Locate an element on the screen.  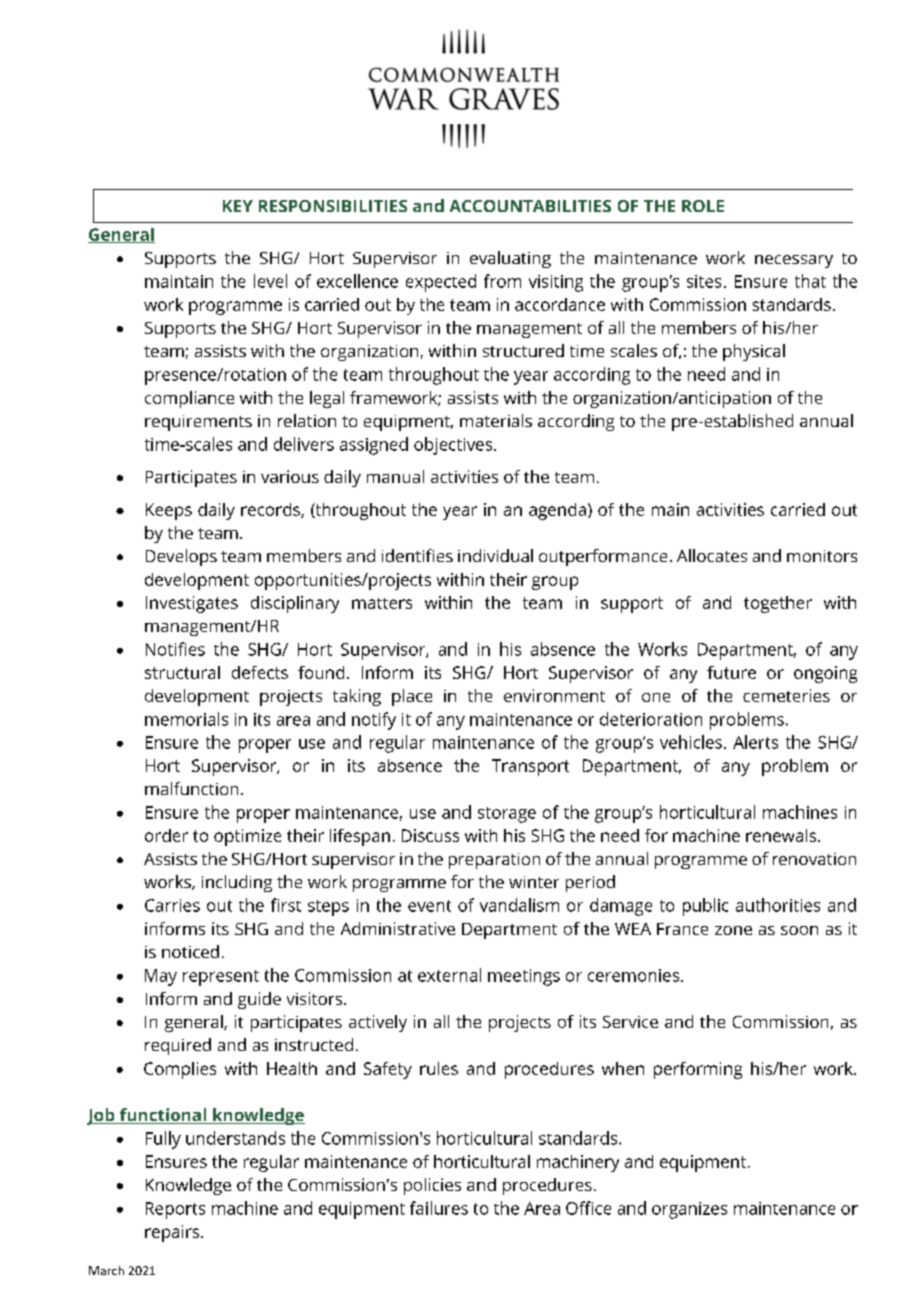
public is located at coordinates (705, 907).
